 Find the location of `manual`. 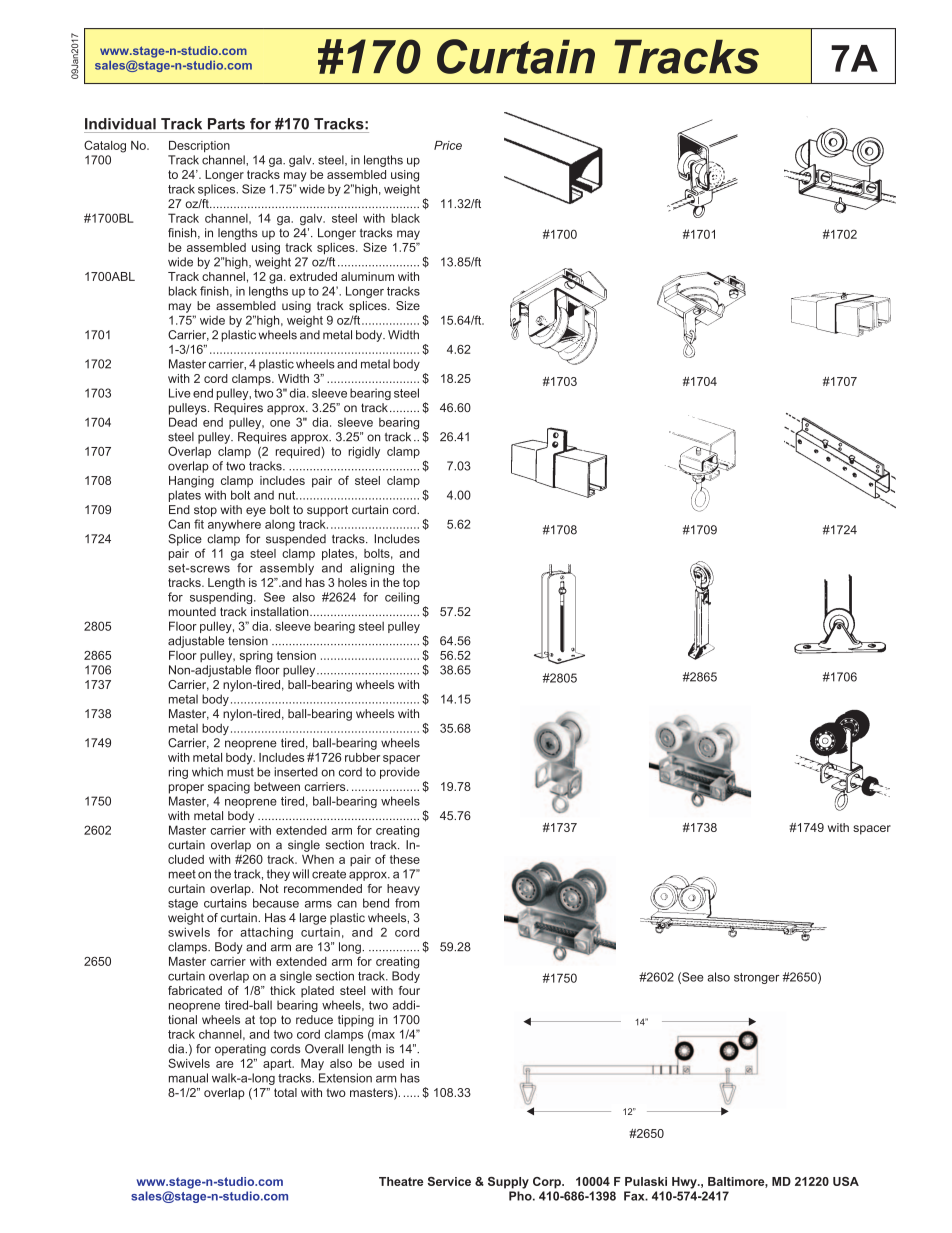

manual is located at coordinates (188, 1078).
